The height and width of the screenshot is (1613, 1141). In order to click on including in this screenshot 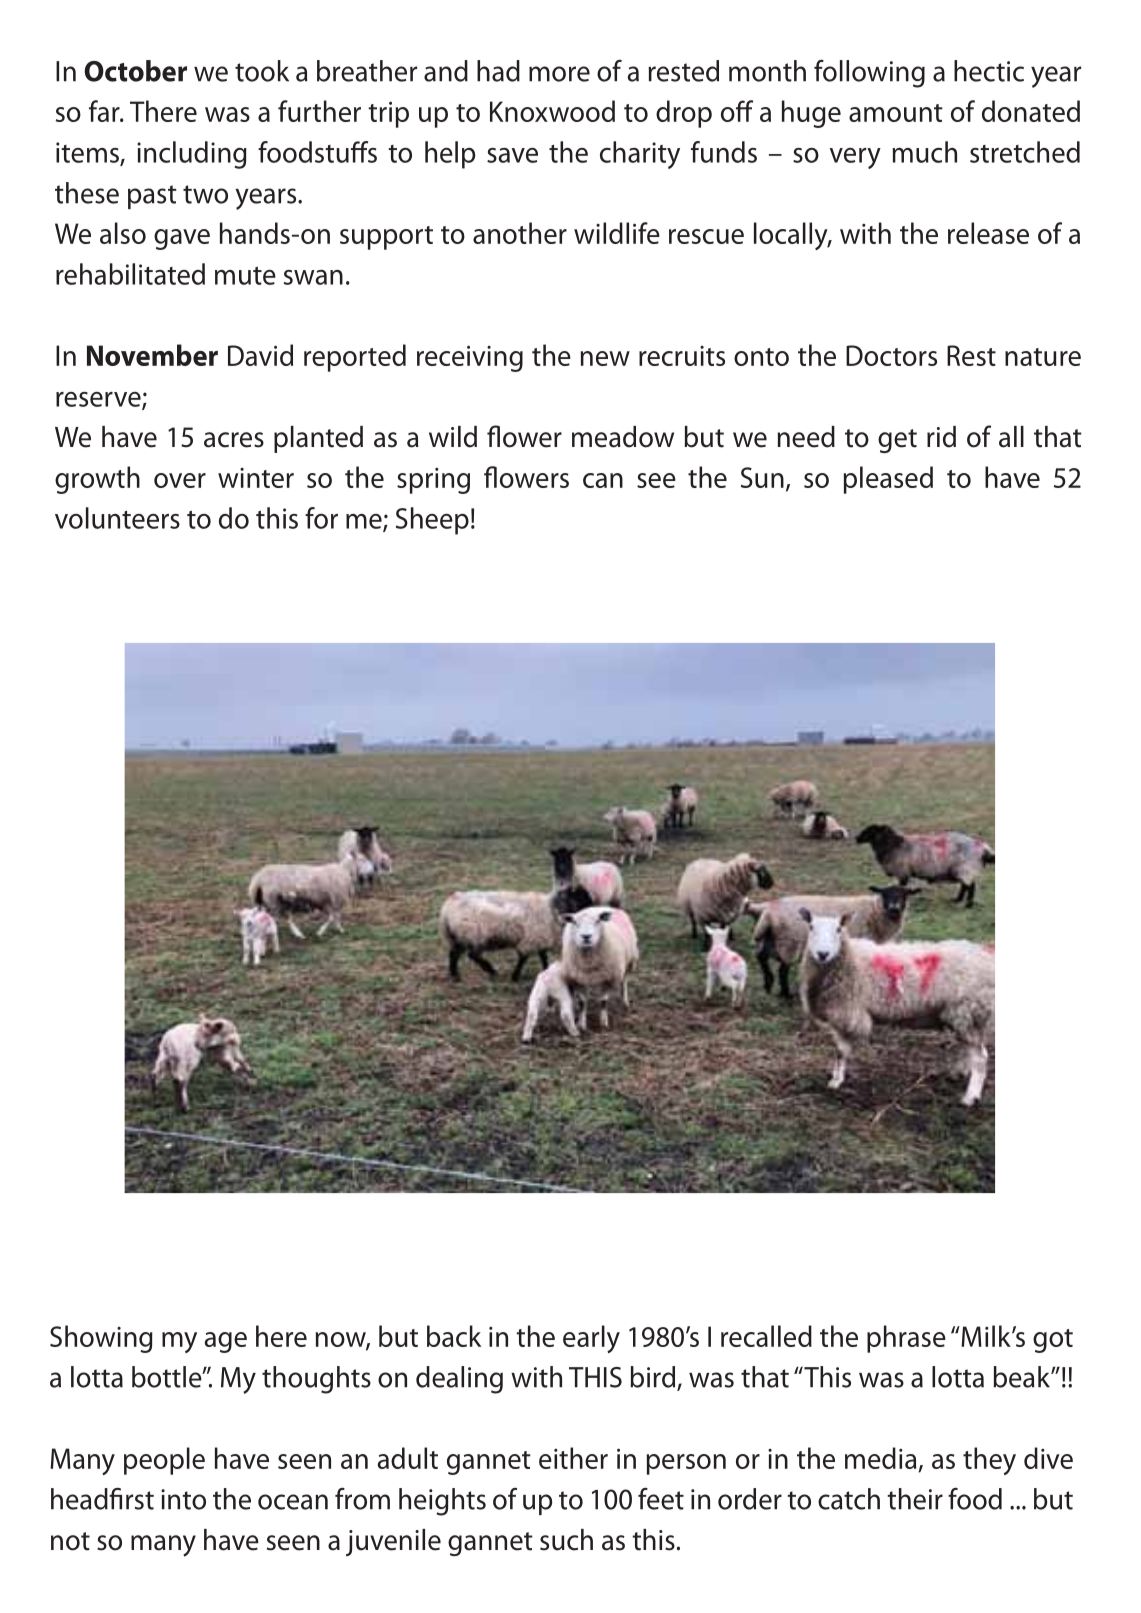, I will do `click(192, 155)`.
